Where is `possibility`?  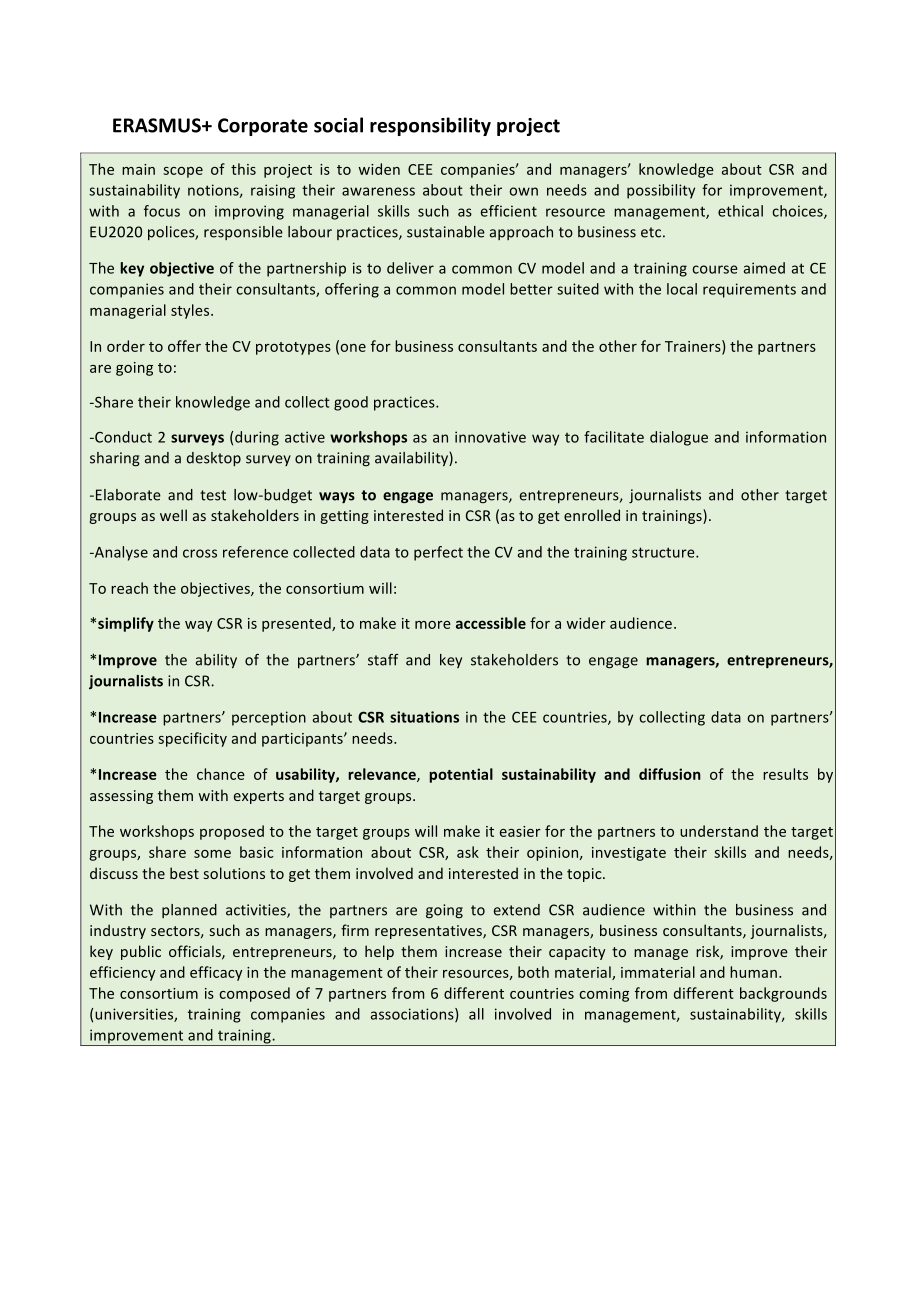 possibility is located at coordinates (661, 191).
